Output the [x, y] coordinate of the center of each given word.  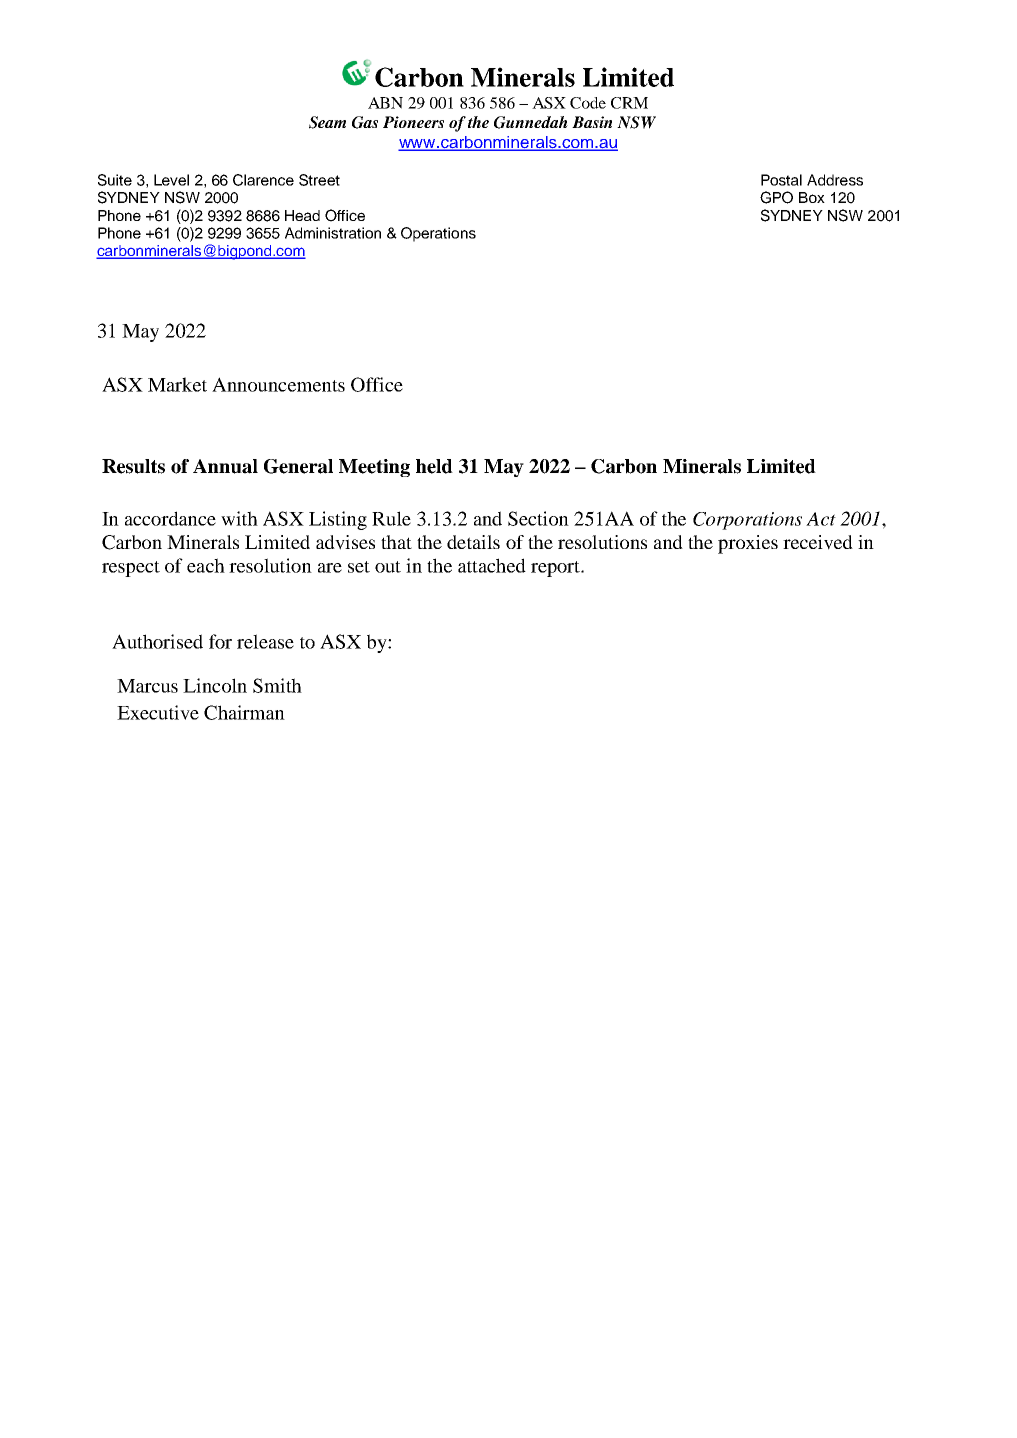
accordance [170, 518]
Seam [327, 122]
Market [177, 384]
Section [538, 518]
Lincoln [215, 685]
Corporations [747, 521]
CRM [629, 103]
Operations [438, 234]
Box [812, 197]
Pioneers [413, 122]
